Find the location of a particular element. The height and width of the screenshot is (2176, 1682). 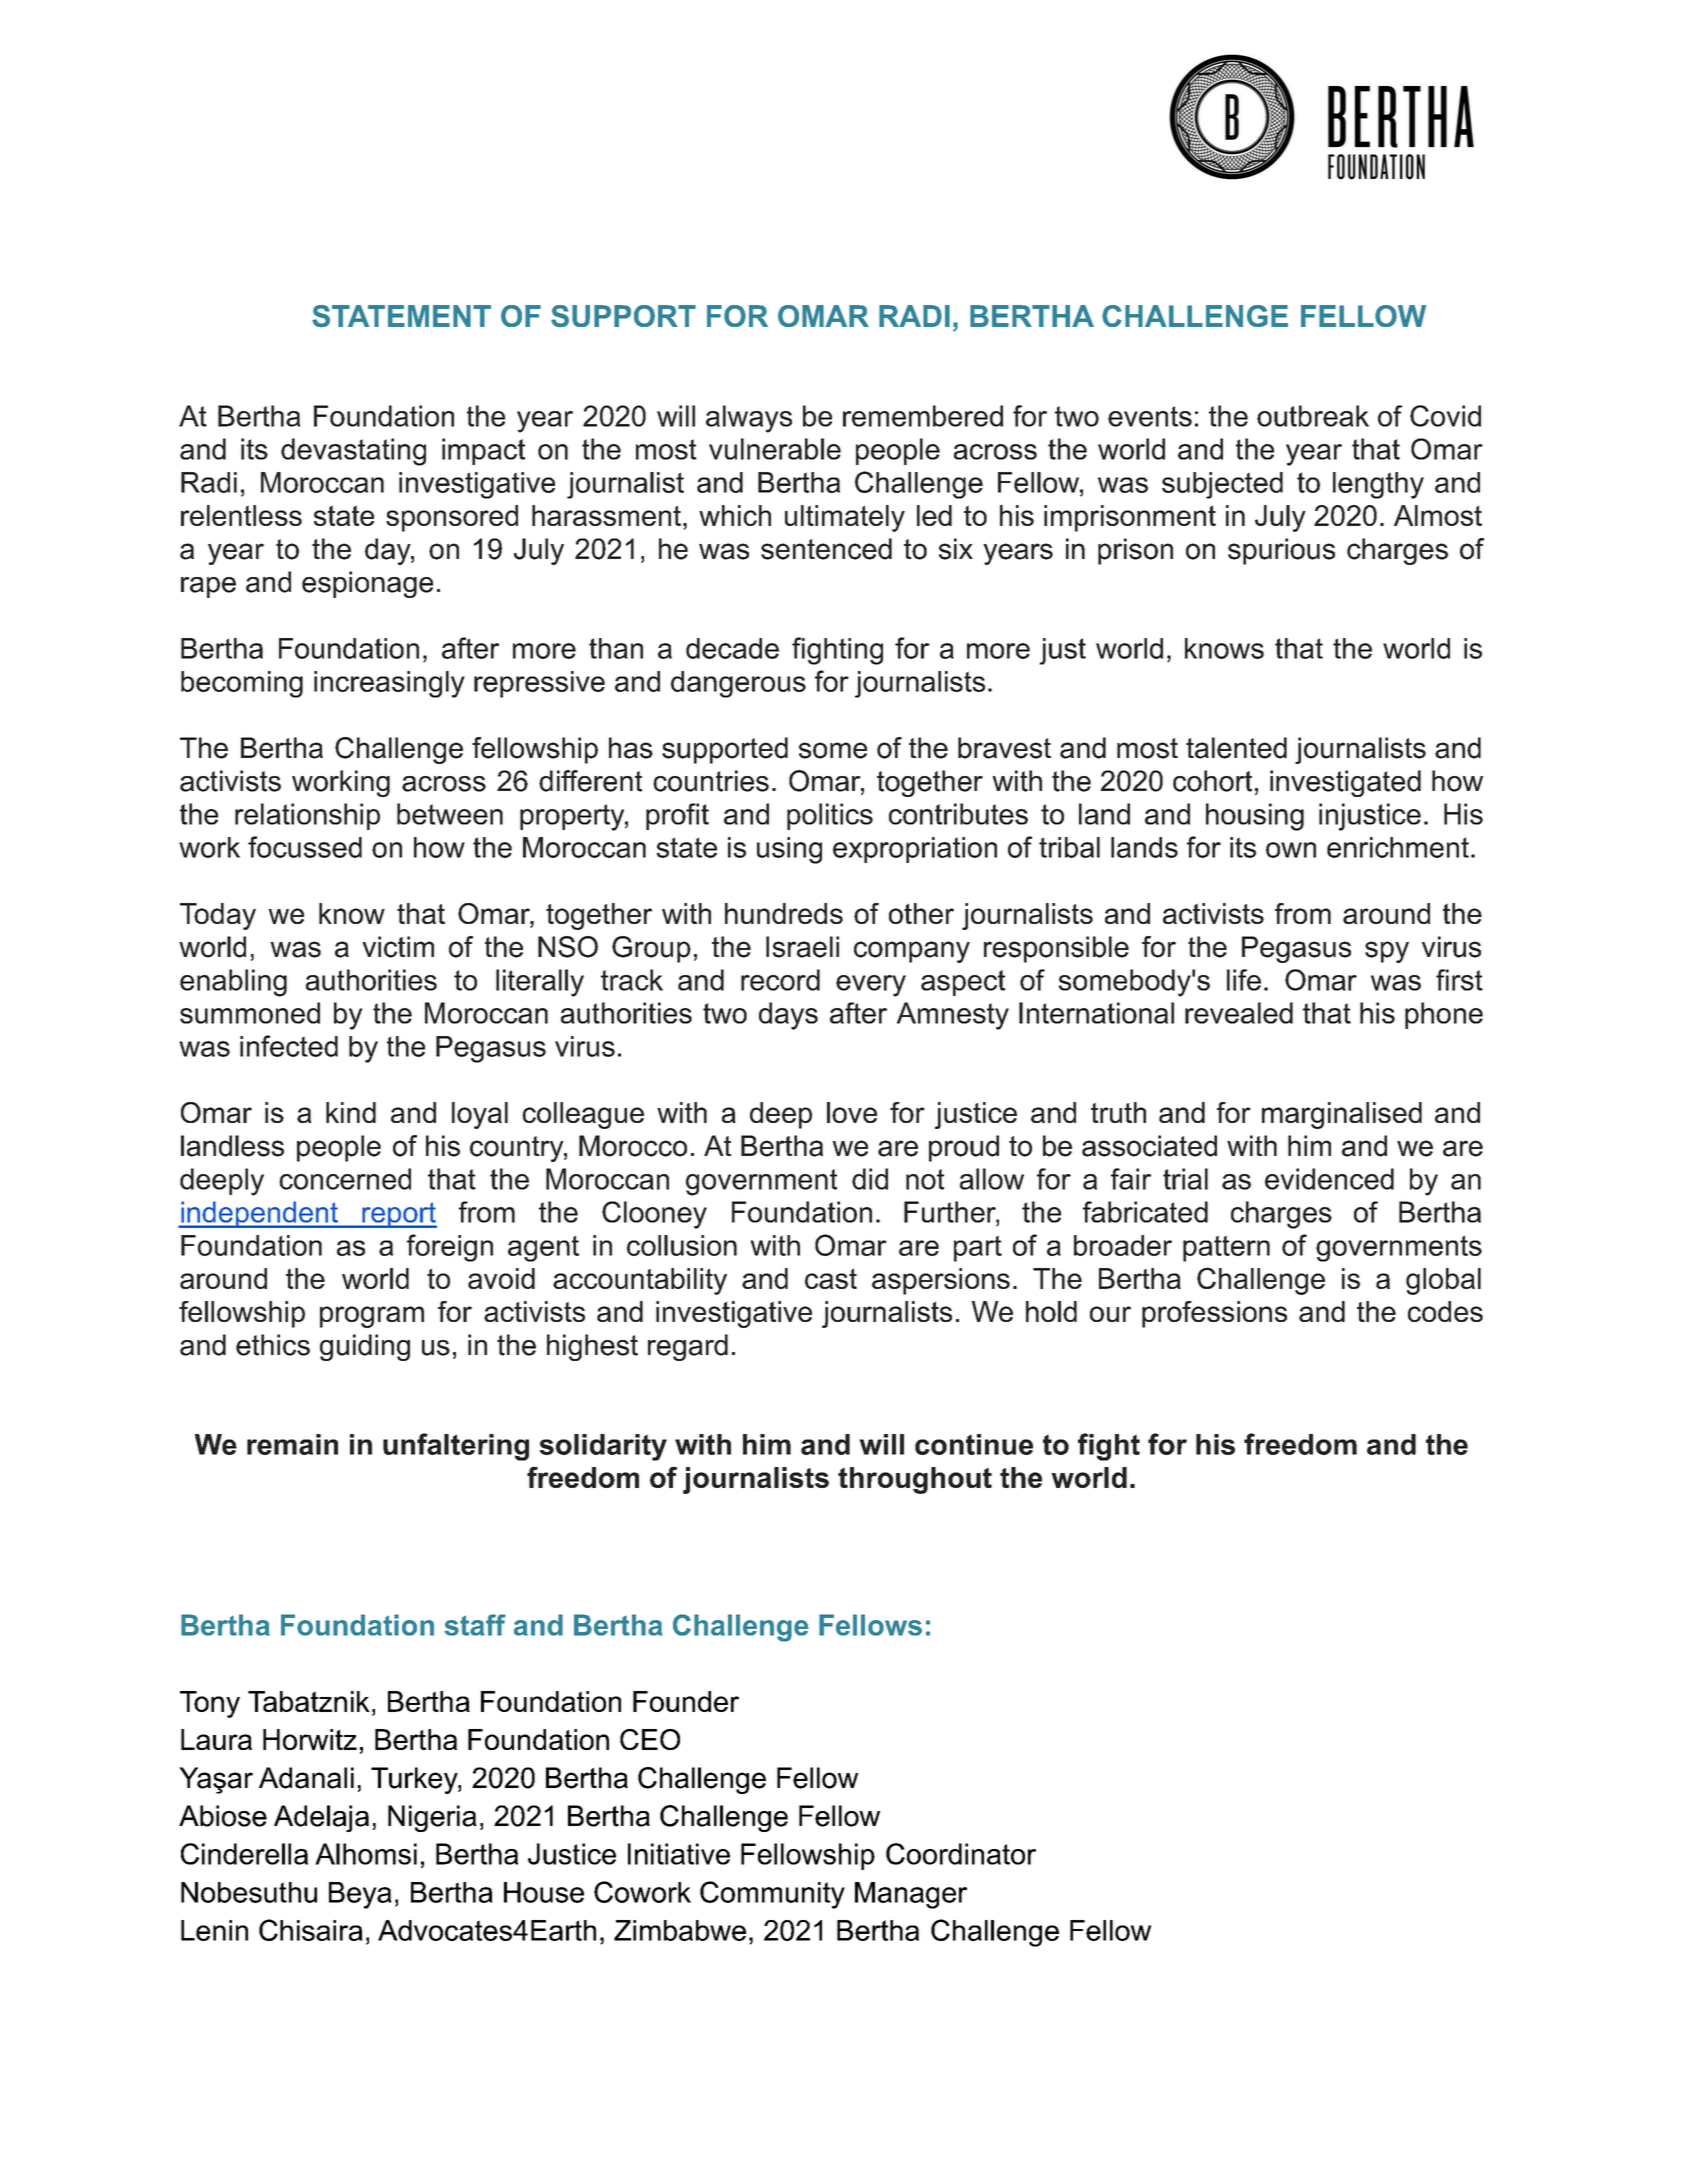

devastating is located at coordinates (353, 452).
